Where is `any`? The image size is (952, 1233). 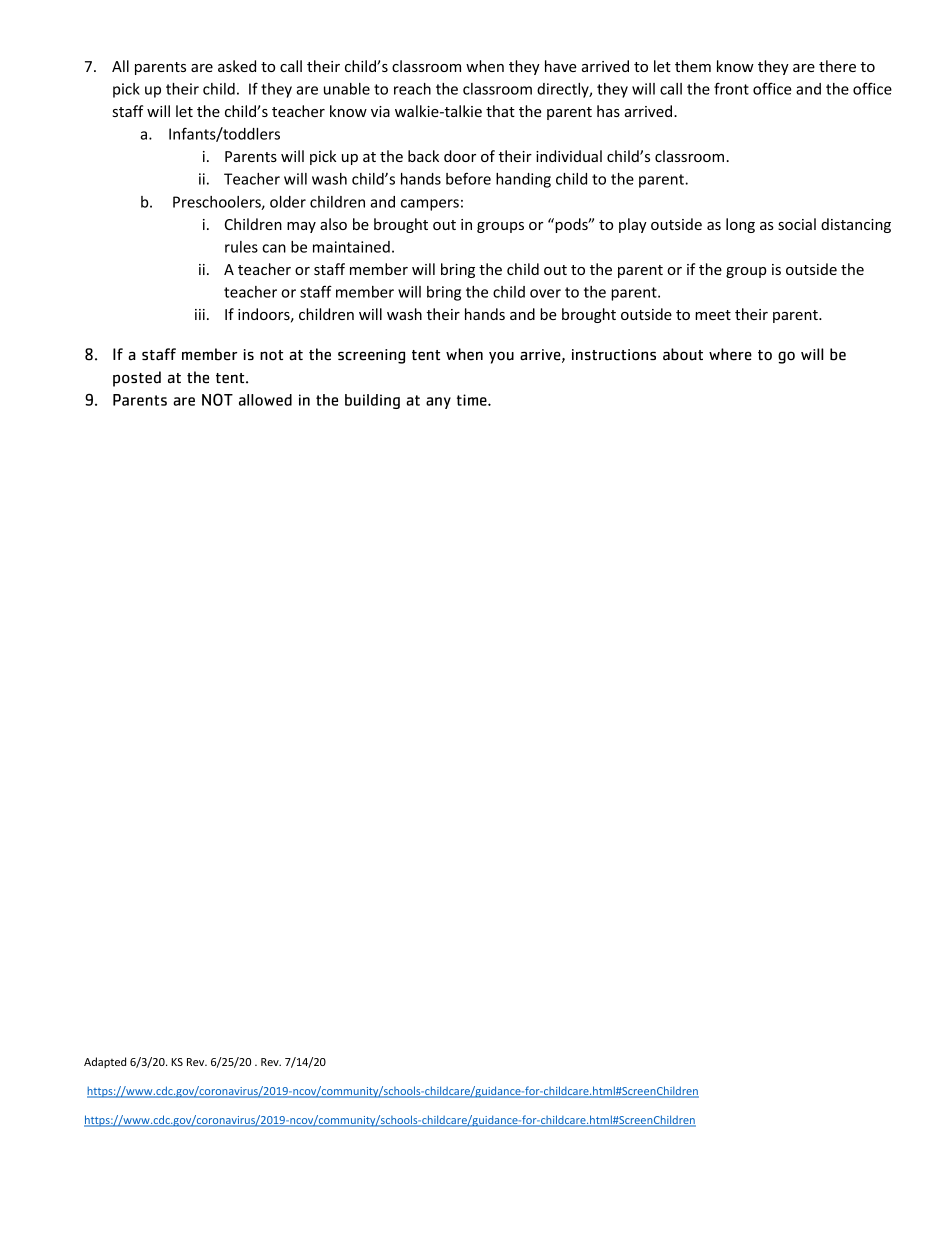
any is located at coordinates (438, 403).
